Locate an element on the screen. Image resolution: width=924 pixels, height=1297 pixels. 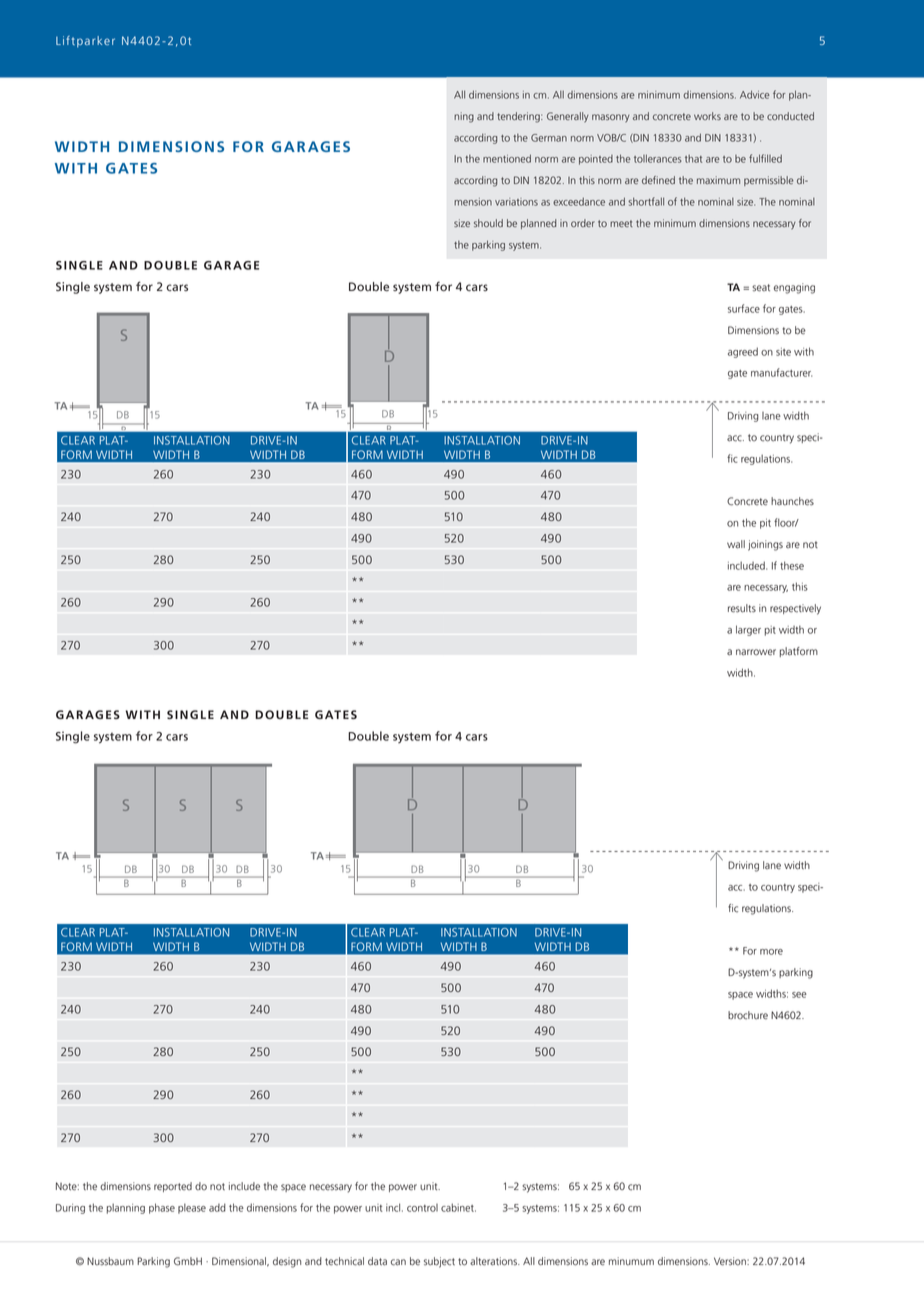
works is located at coordinates (707, 116).
